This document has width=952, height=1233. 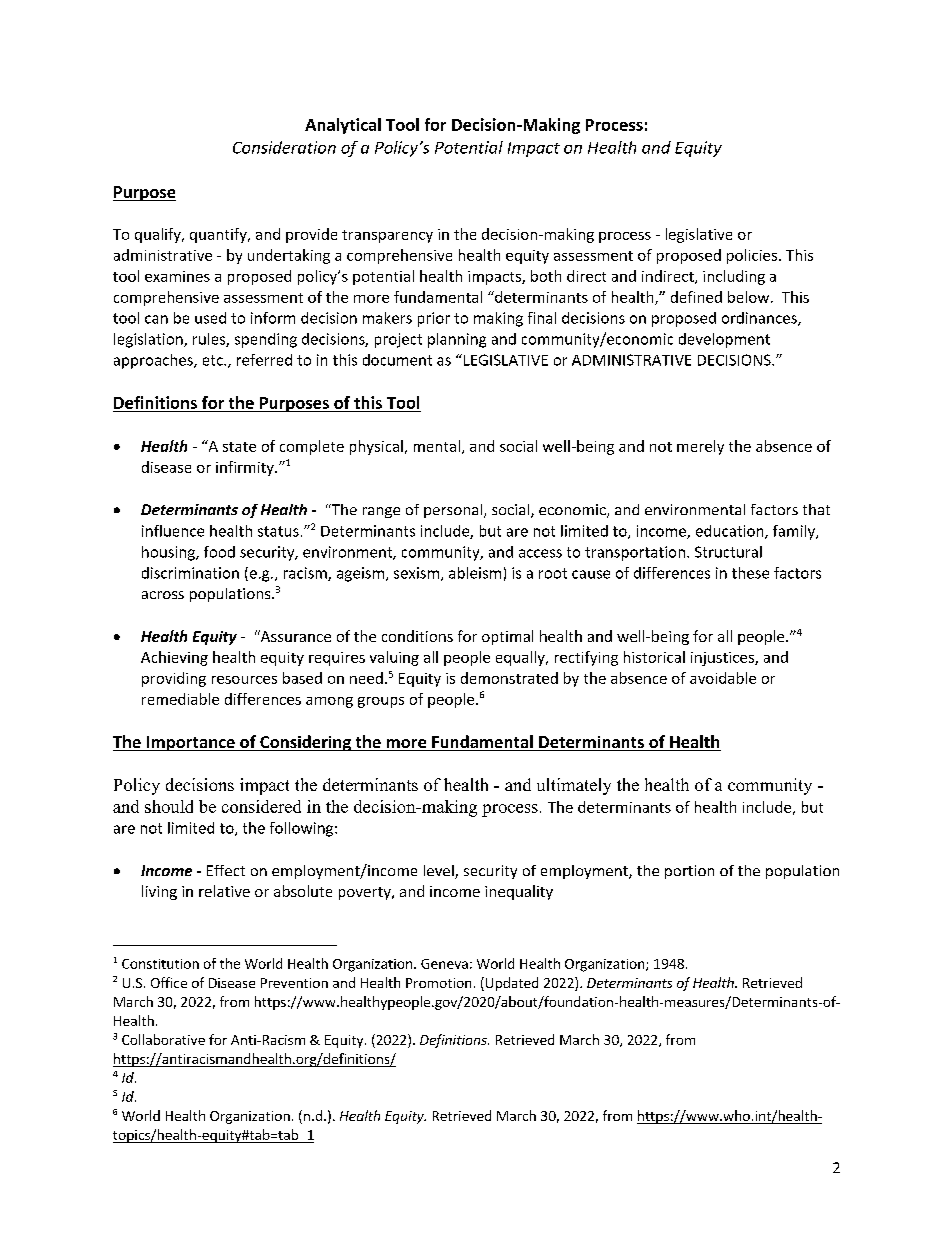 I want to click on policies, so click(x=753, y=256).
